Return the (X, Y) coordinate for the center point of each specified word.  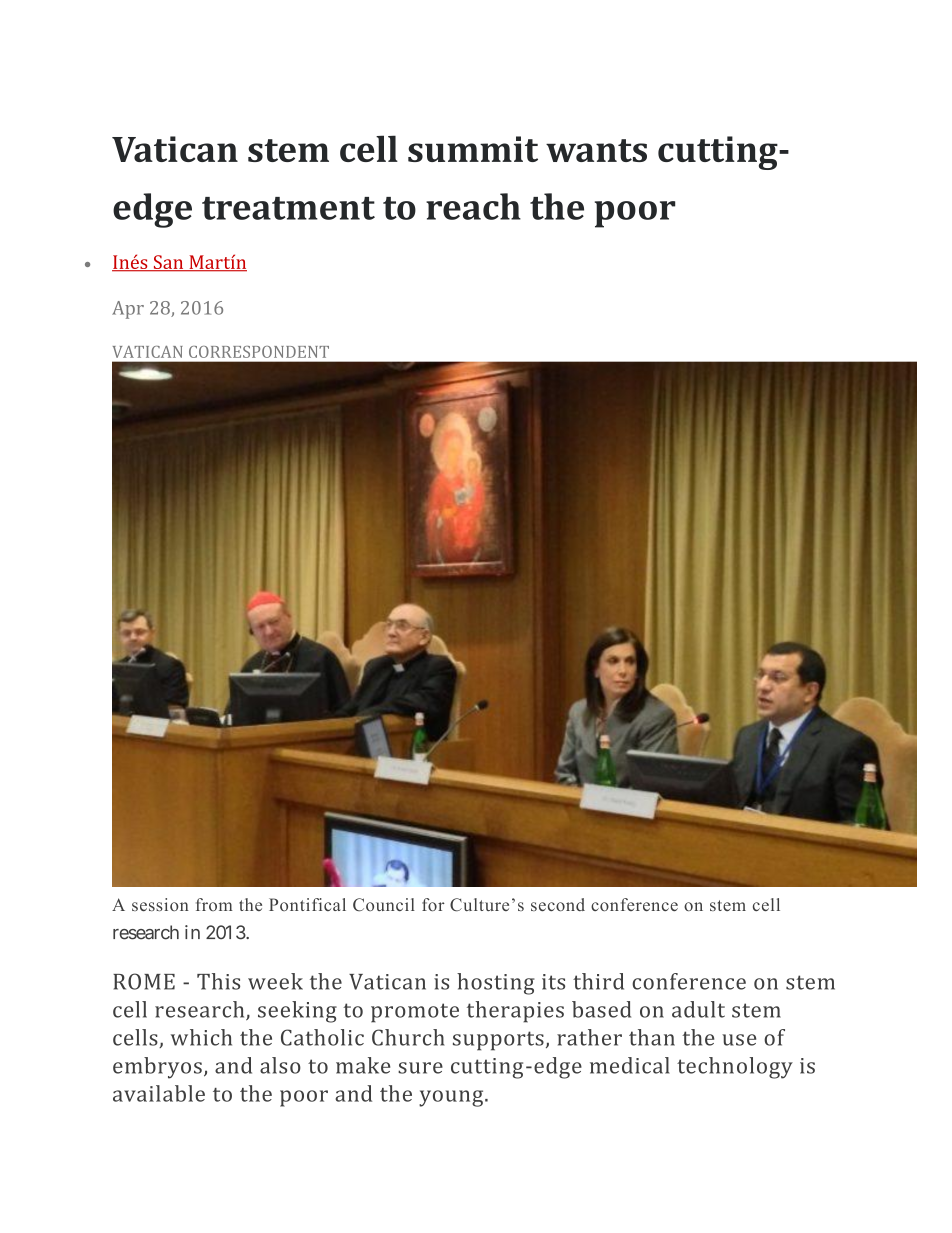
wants (596, 150)
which (201, 1037)
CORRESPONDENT (259, 352)
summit (473, 149)
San (168, 263)
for (433, 904)
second (558, 904)
